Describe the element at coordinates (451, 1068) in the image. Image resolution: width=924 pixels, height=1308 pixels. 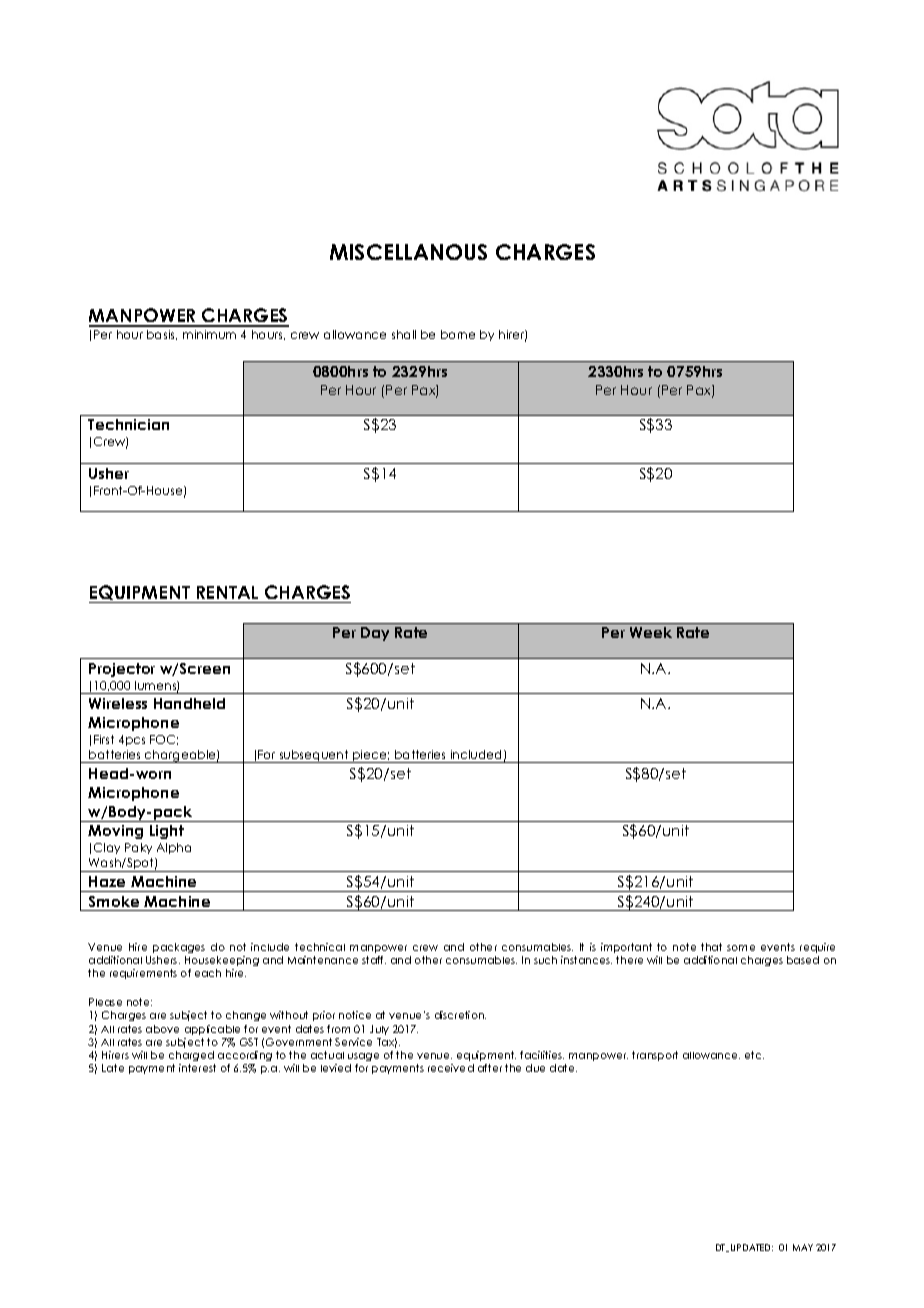
I see `received` at that location.
